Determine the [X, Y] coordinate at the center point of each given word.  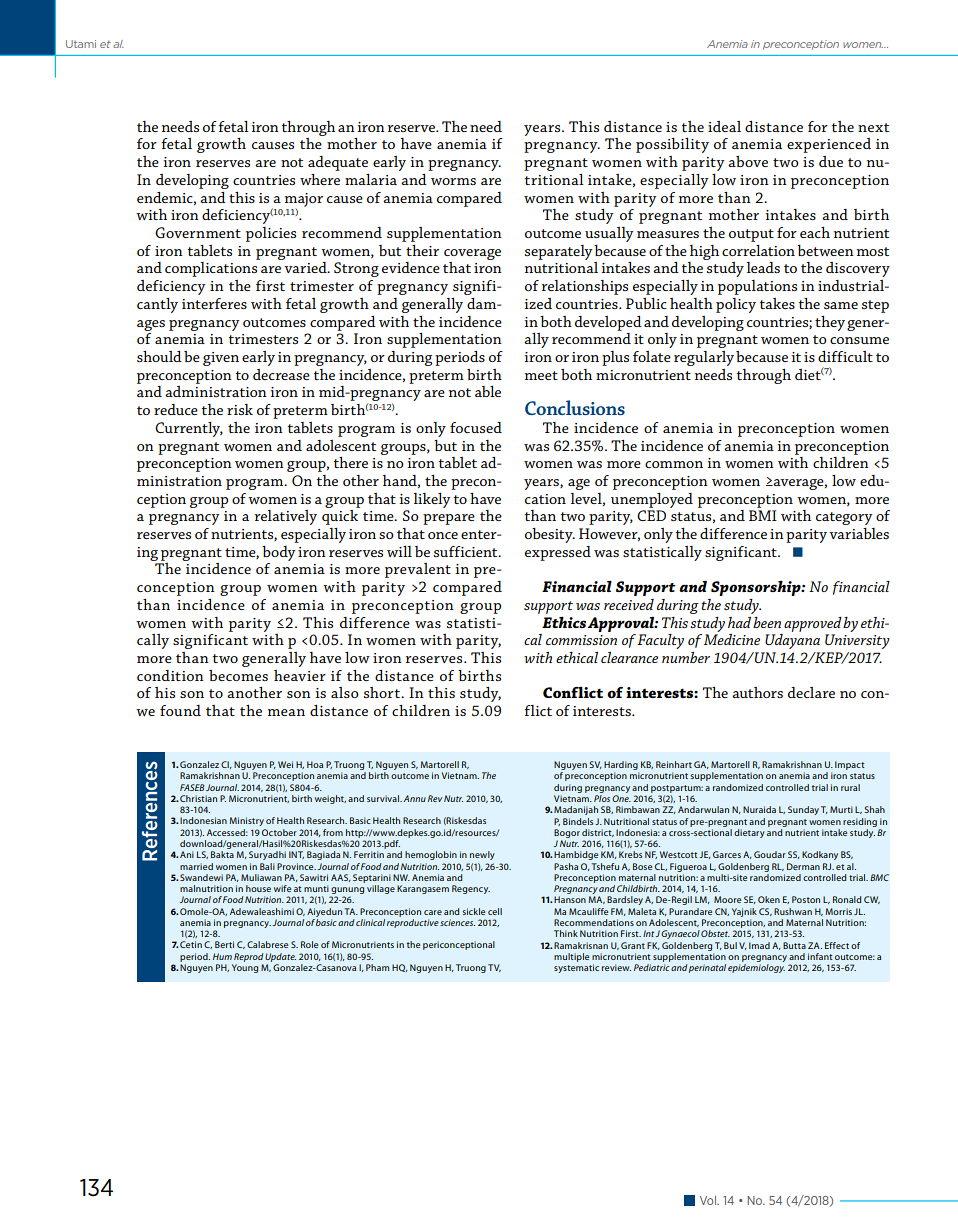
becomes [238, 675]
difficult [845, 356]
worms [453, 181]
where [320, 179]
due [831, 161]
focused [476, 427]
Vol [709, 1200]
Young [245, 968]
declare [811, 692]
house [258, 888]
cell [495, 911]
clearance [629, 657]
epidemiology [756, 968]
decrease [281, 374]
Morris [839, 911]
